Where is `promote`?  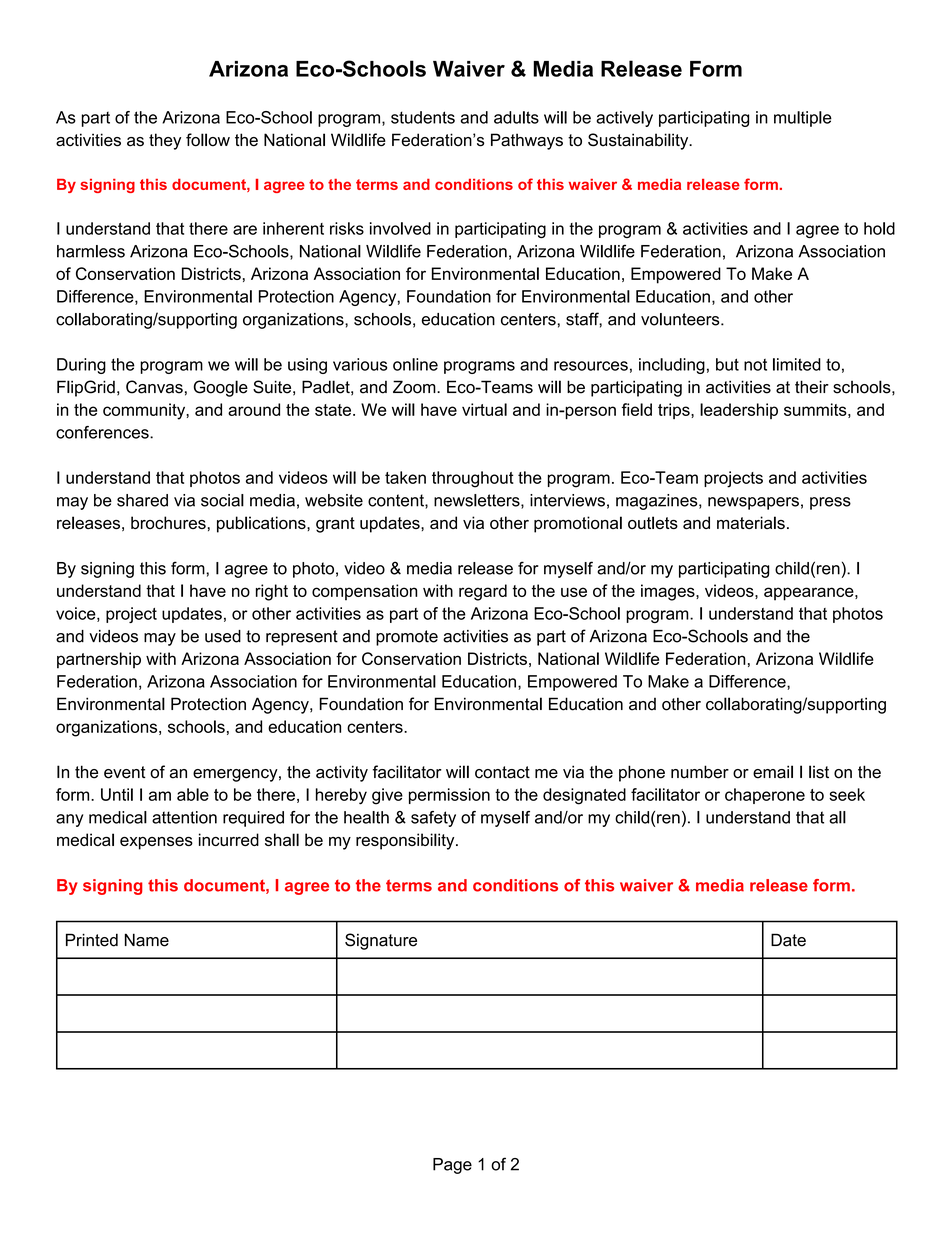 promote is located at coordinates (407, 638).
